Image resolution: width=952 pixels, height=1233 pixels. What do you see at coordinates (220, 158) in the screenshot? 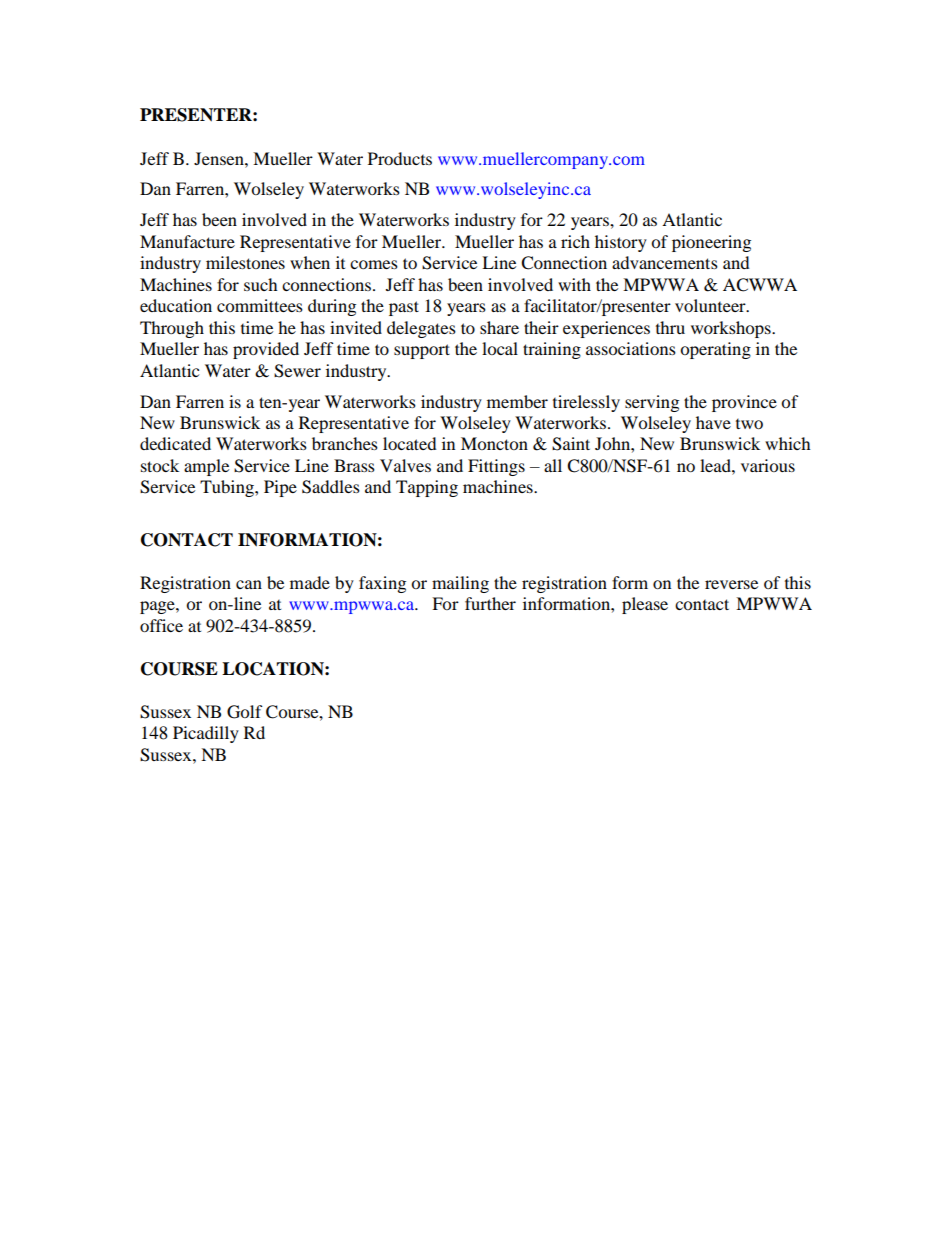
I see `Jensen` at bounding box center [220, 158].
